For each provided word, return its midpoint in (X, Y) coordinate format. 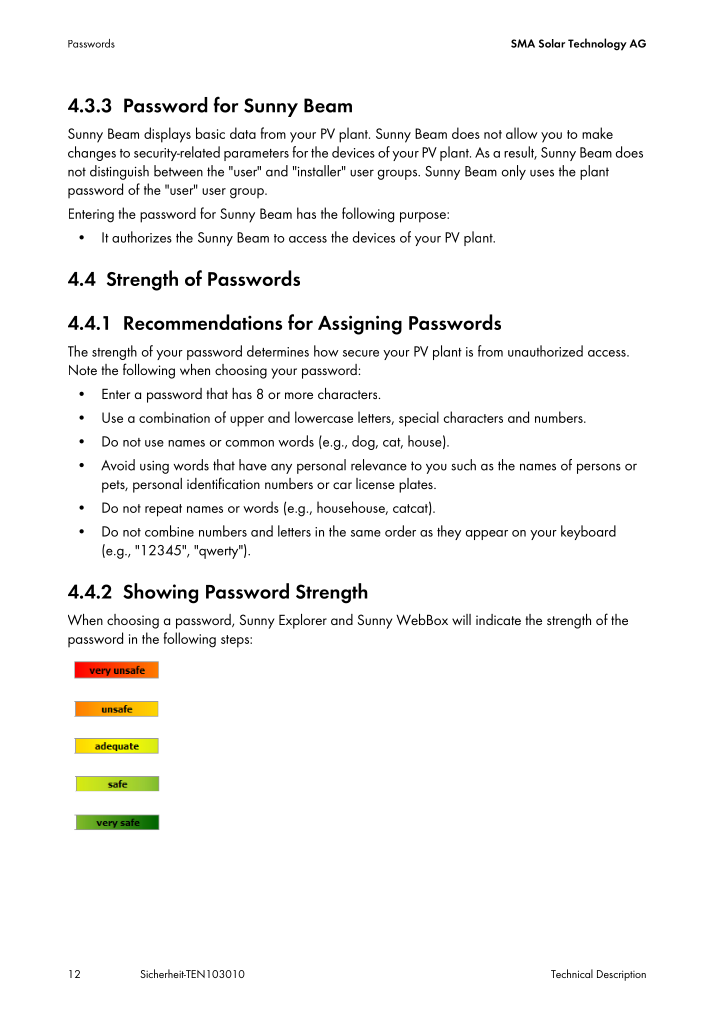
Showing (160, 593)
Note (83, 370)
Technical (572, 973)
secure (361, 353)
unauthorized (545, 351)
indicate (498, 619)
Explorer (303, 621)
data (243, 133)
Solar (552, 43)
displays (167, 135)
